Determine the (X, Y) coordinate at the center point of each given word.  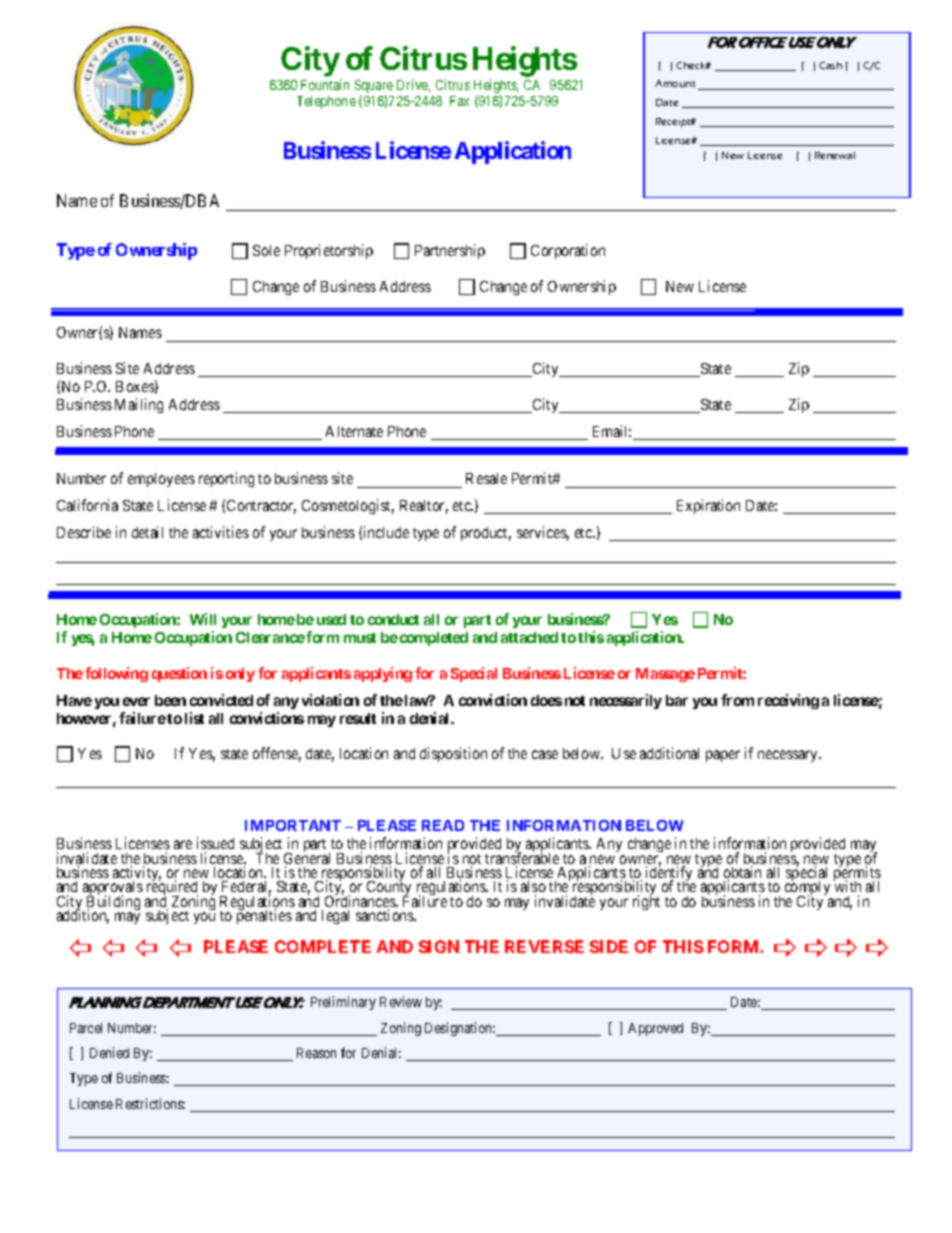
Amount (675, 83)
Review (401, 1001)
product (486, 534)
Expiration (708, 506)
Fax (459, 101)
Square (374, 88)
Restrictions (150, 1103)
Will (203, 619)
